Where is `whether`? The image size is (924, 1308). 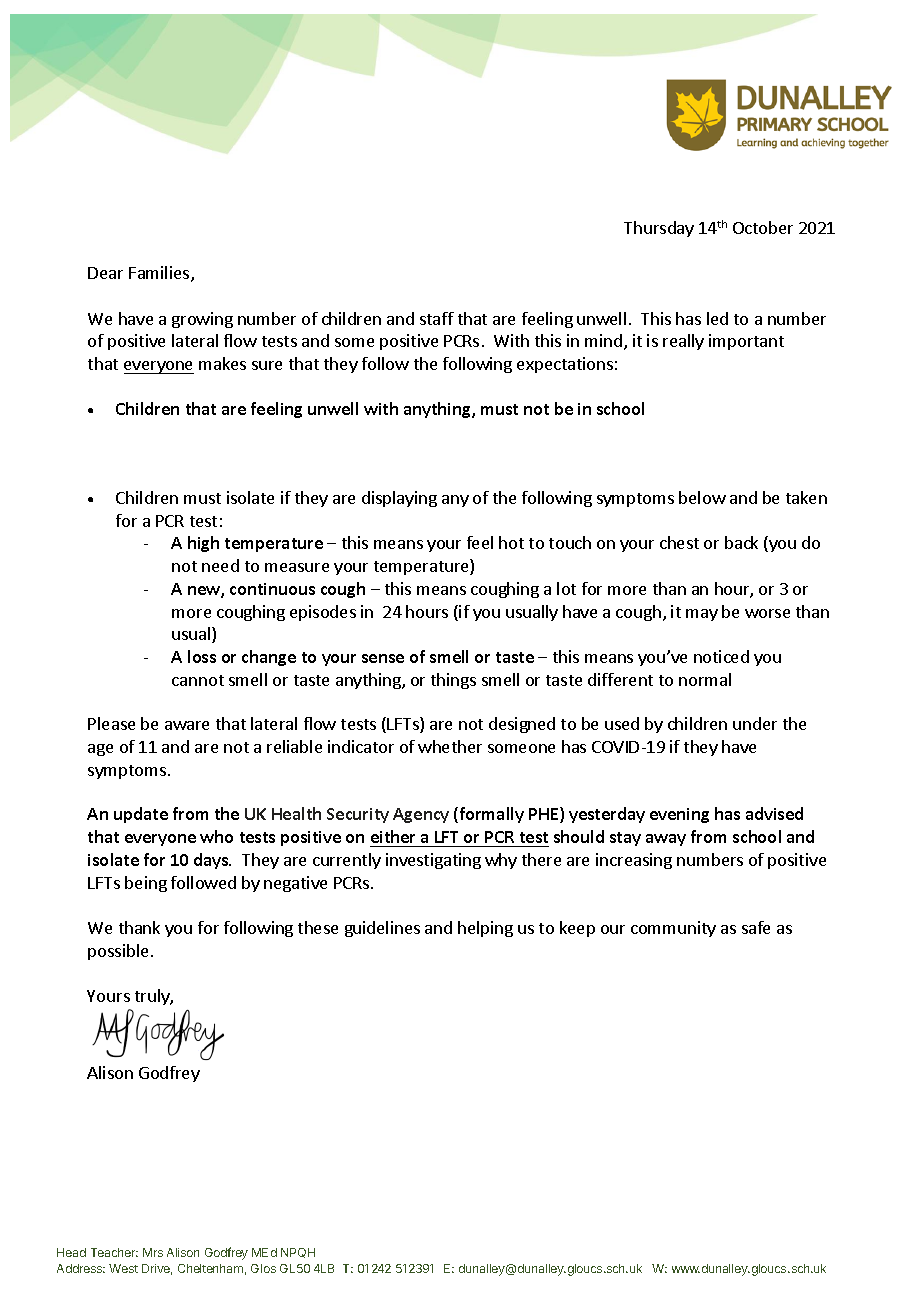 whether is located at coordinates (450, 746).
